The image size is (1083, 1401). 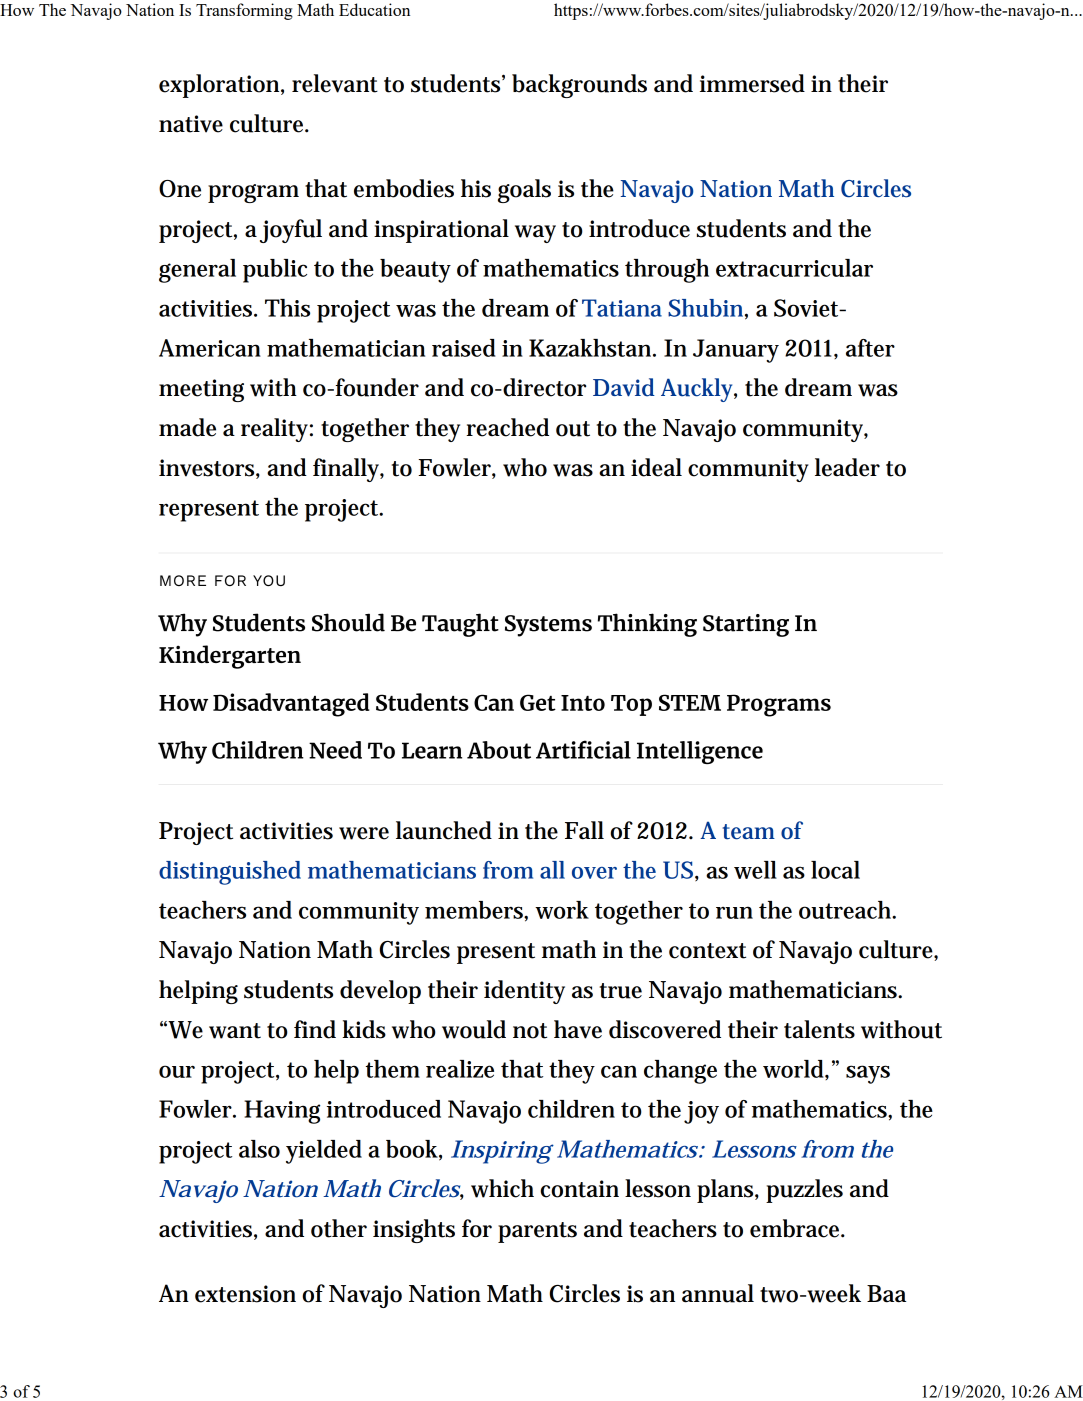 I want to click on team, so click(x=749, y=832).
